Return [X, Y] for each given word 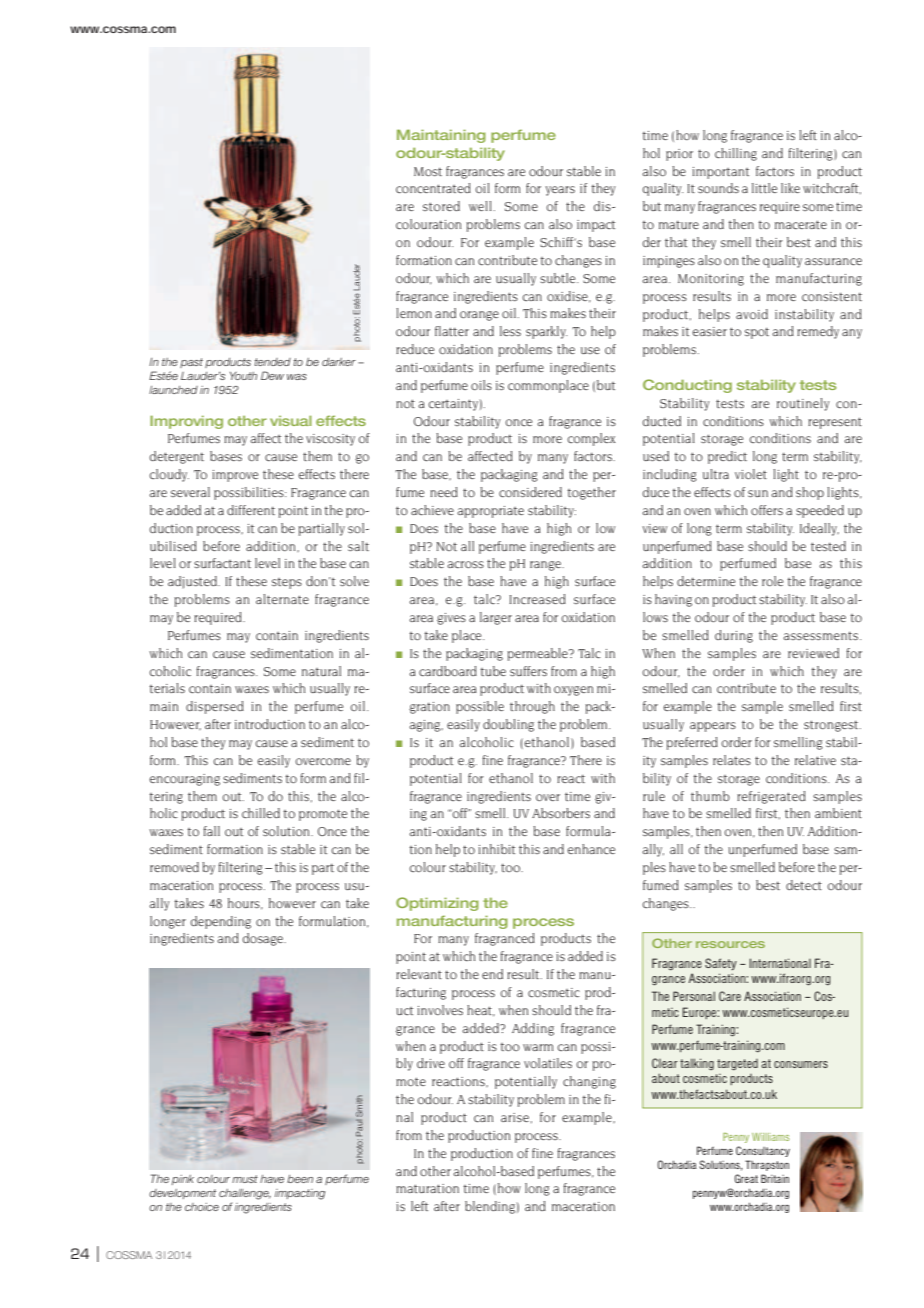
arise [515, 1117]
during [734, 636]
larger [496, 618]
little [764, 188]
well [480, 206]
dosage [263, 939]
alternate [282, 599]
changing [589, 1082]
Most [428, 171]
